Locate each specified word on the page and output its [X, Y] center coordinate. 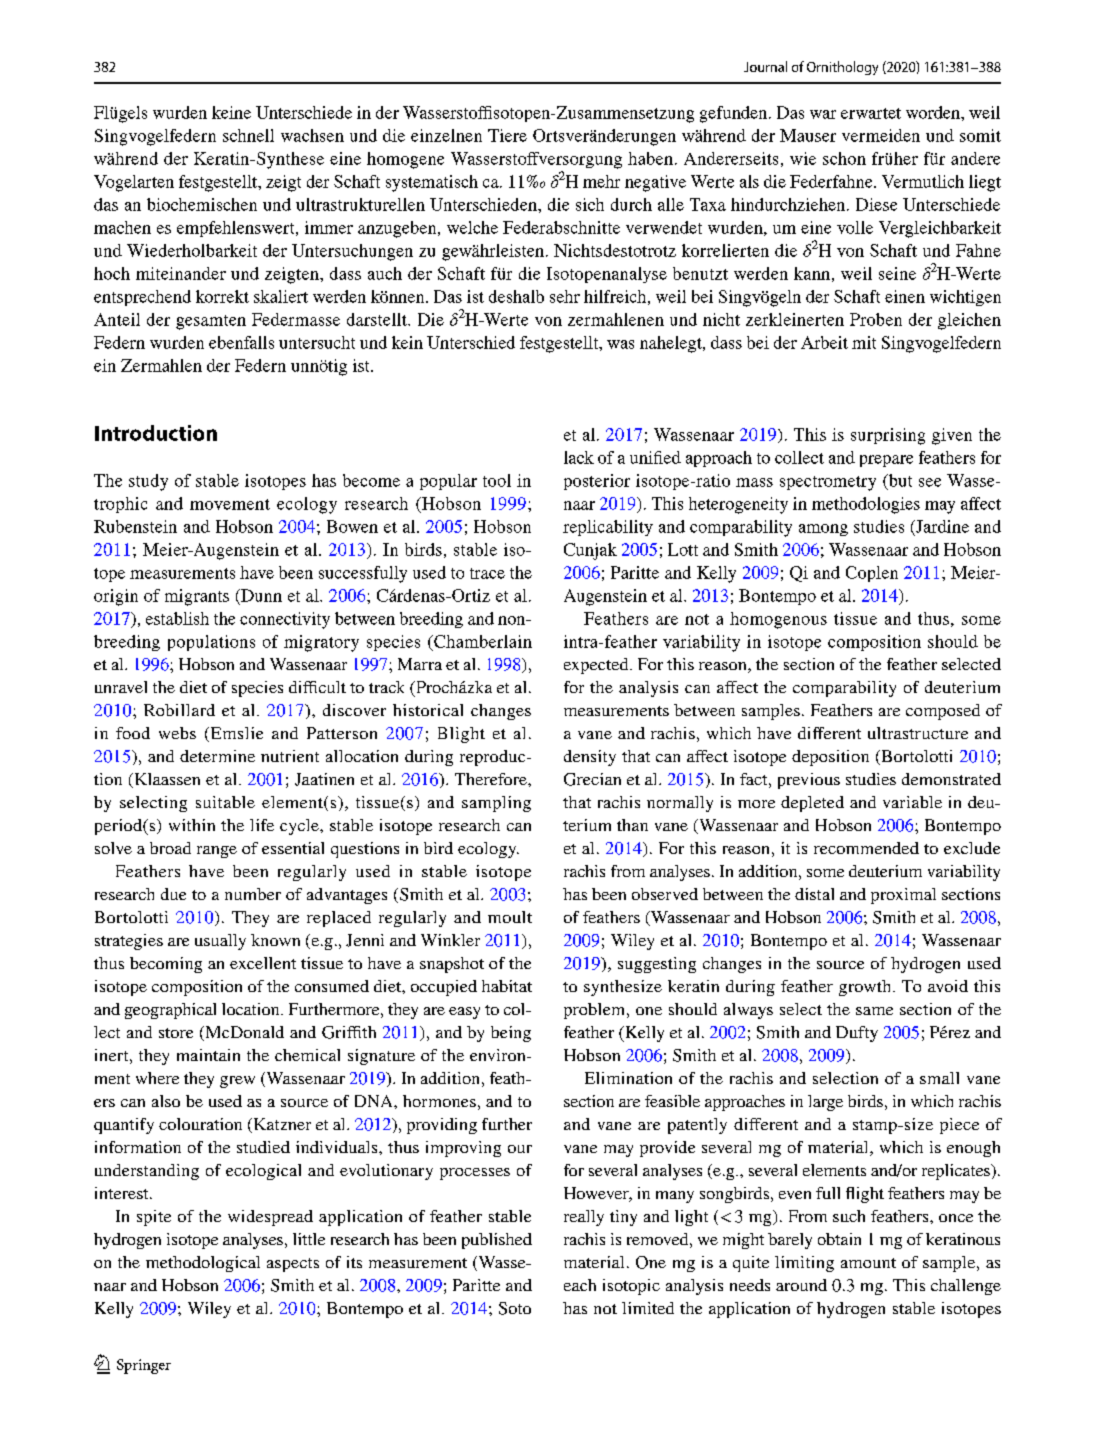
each [580, 1285]
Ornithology [842, 68]
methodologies [866, 505]
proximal [903, 896]
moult [510, 917]
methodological [203, 1264]
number [253, 894]
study [148, 482]
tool [497, 480]
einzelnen [446, 135]
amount [868, 1263]
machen [122, 227]
